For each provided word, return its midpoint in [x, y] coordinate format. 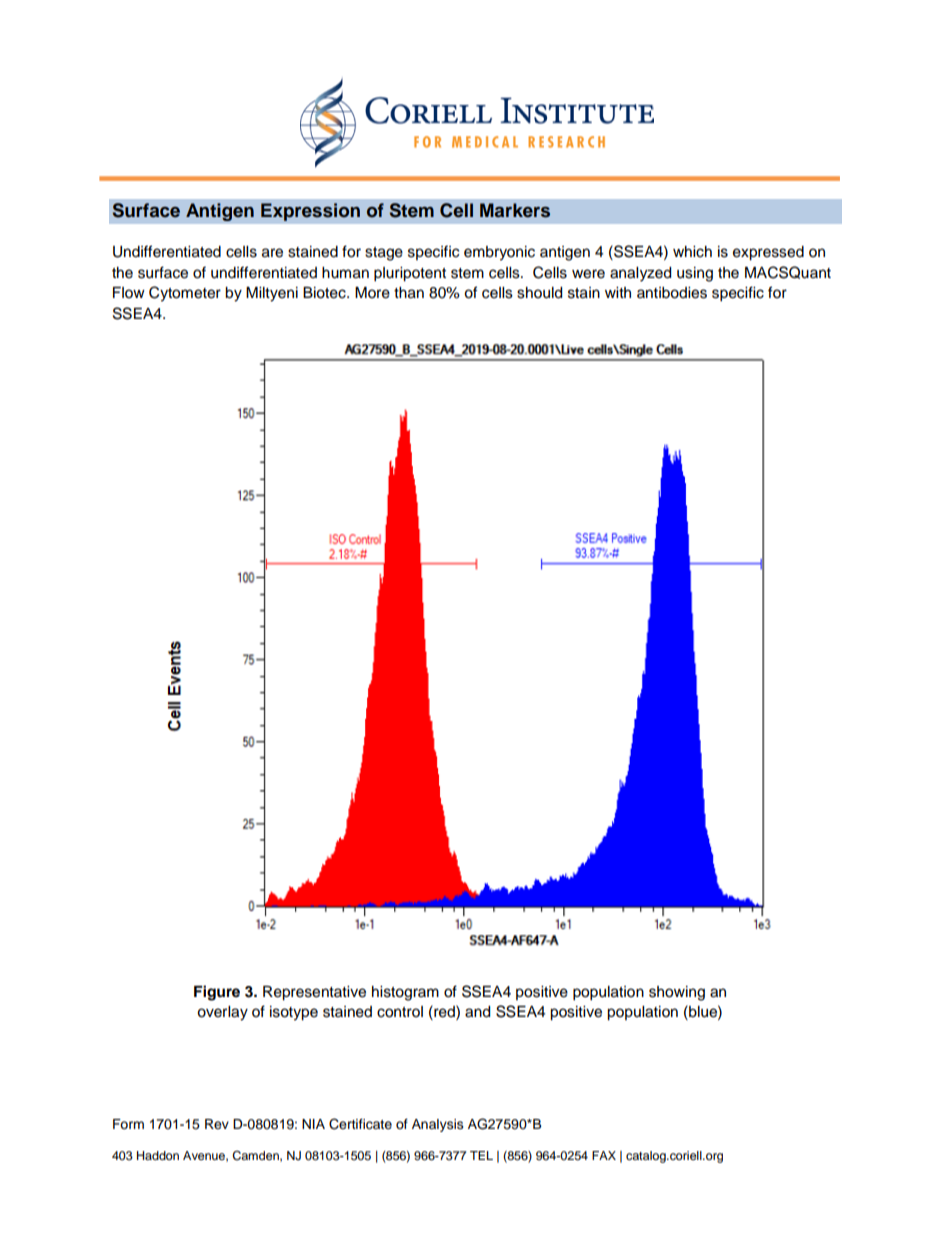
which [692, 252]
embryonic [499, 253]
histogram [405, 993]
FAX [604, 1155]
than [409, 293]
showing [677, 993]
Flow [129, 293]
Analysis [438, 1125]
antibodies [672, 293]
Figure [217, 993]
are [272, 253]
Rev [217, 1124]
